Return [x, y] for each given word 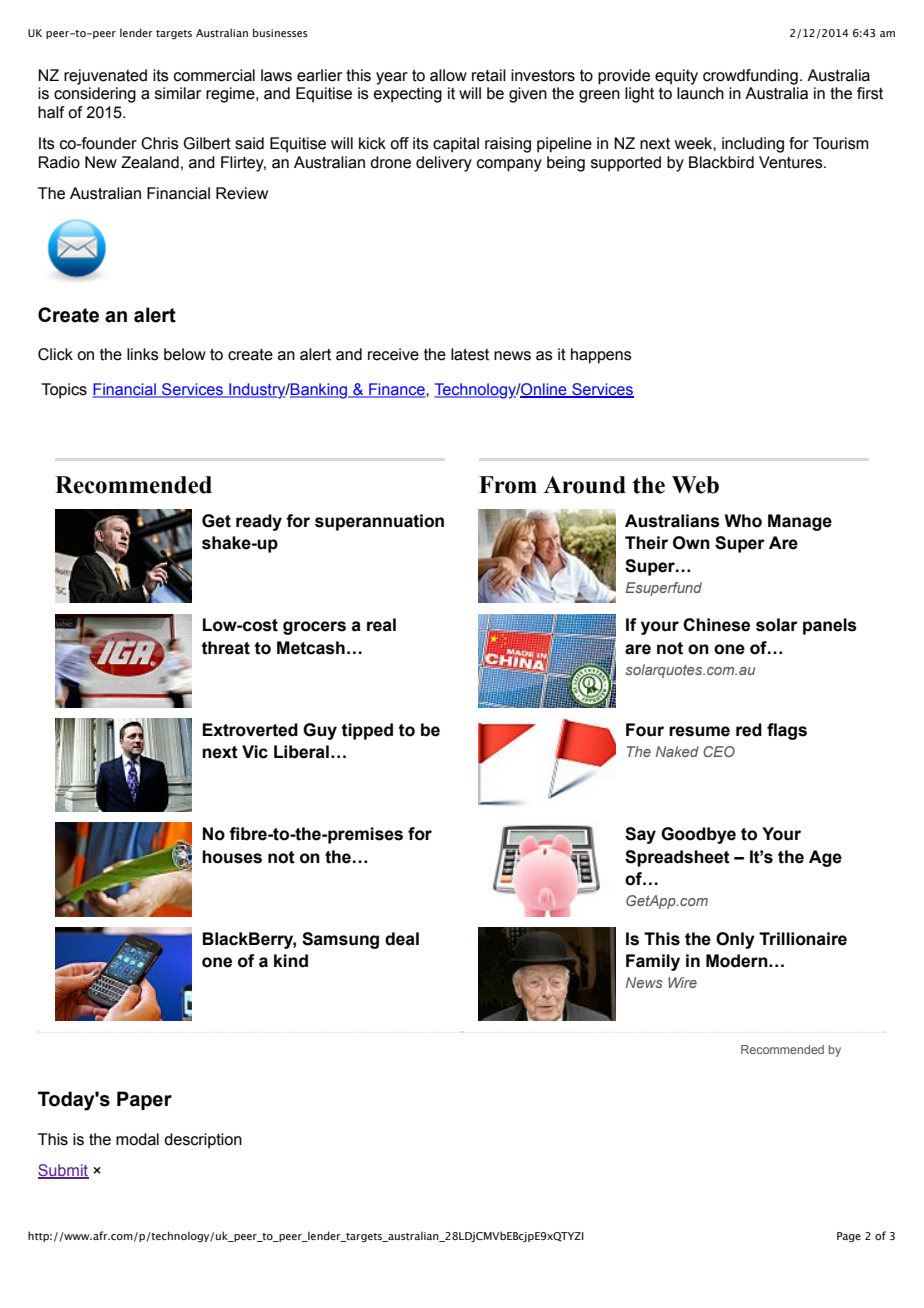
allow [448, 75]
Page [849, 1237]
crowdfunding [750, 77]
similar [178, 93]
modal [137, 1139]
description [203, 1141]
